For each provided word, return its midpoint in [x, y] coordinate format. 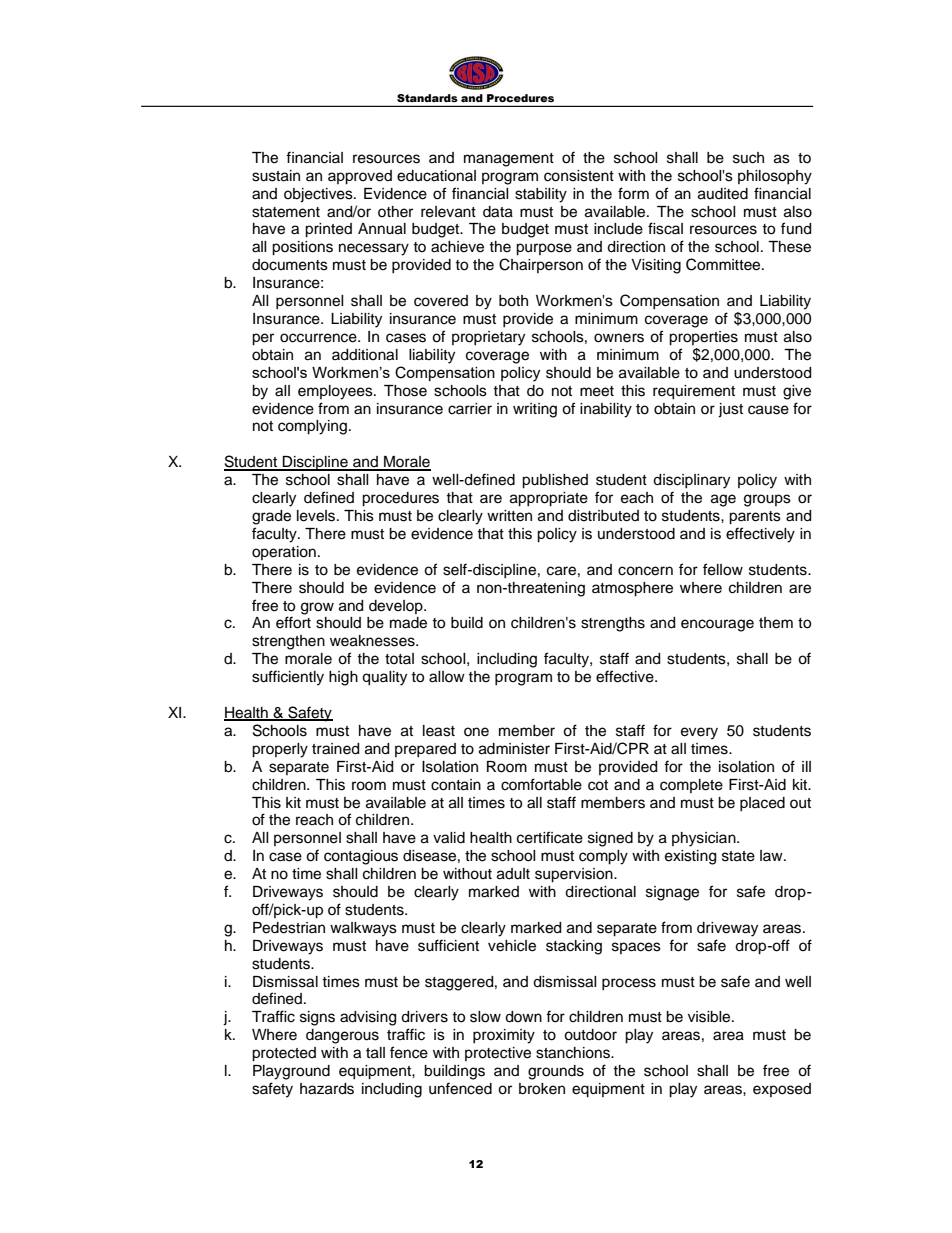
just [730, 410]
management [509, 160]
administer [514, 749]
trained [335, 749]
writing [535, 410]
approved [360, 177]
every [699, 733]
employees [336, 392]
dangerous [342, 1036]
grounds [556, 1072]
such [748, 158]
